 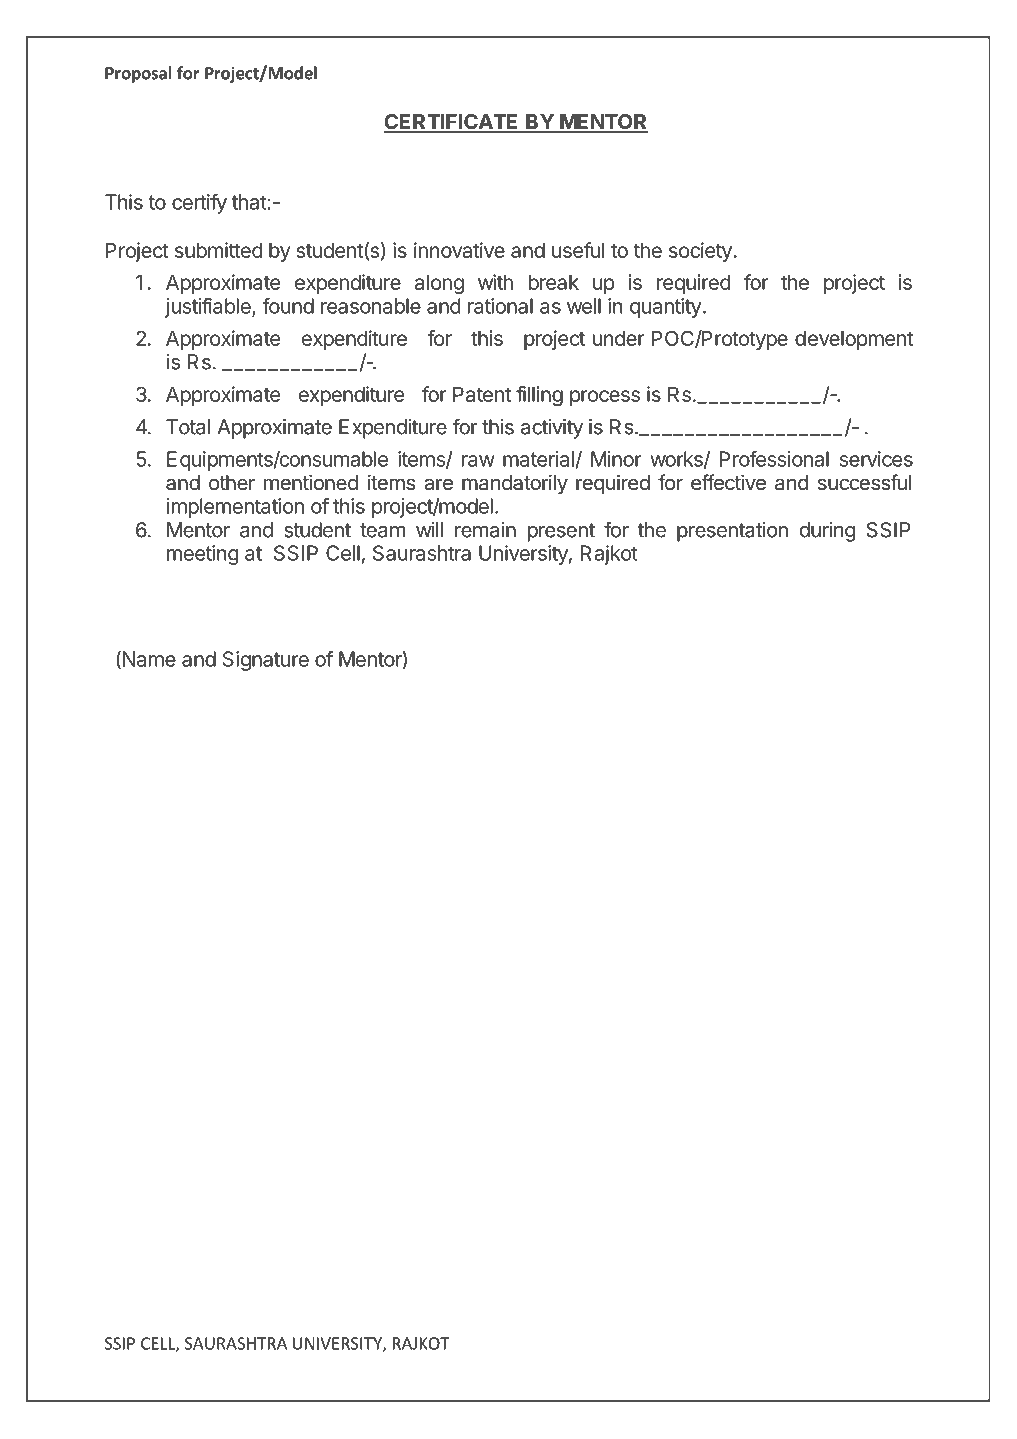 I want to click on Signature, so click(x=266, y=661).
